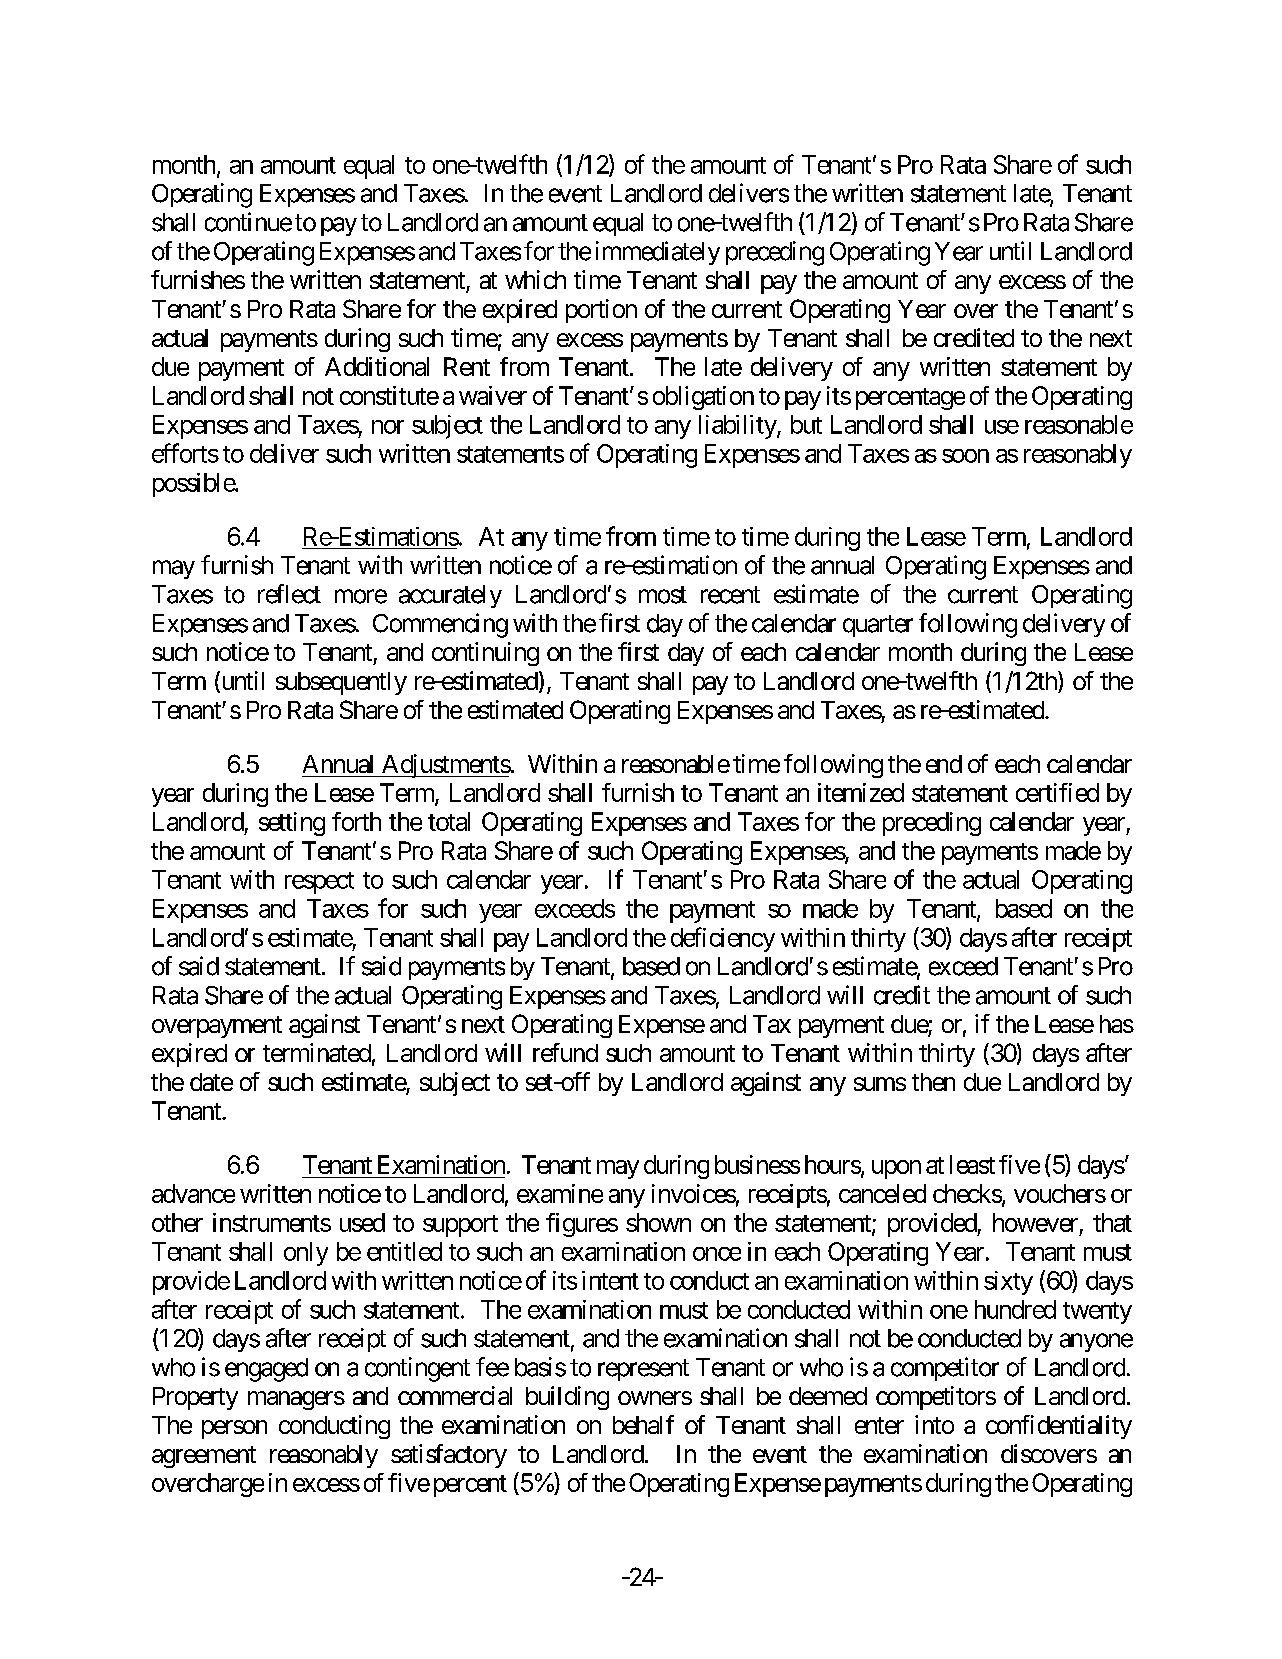 The height and width of the screenshot is (1659, 1282). Describe the element at coordinates (319, 883) in the screenshot. I see `respect` at that location.
